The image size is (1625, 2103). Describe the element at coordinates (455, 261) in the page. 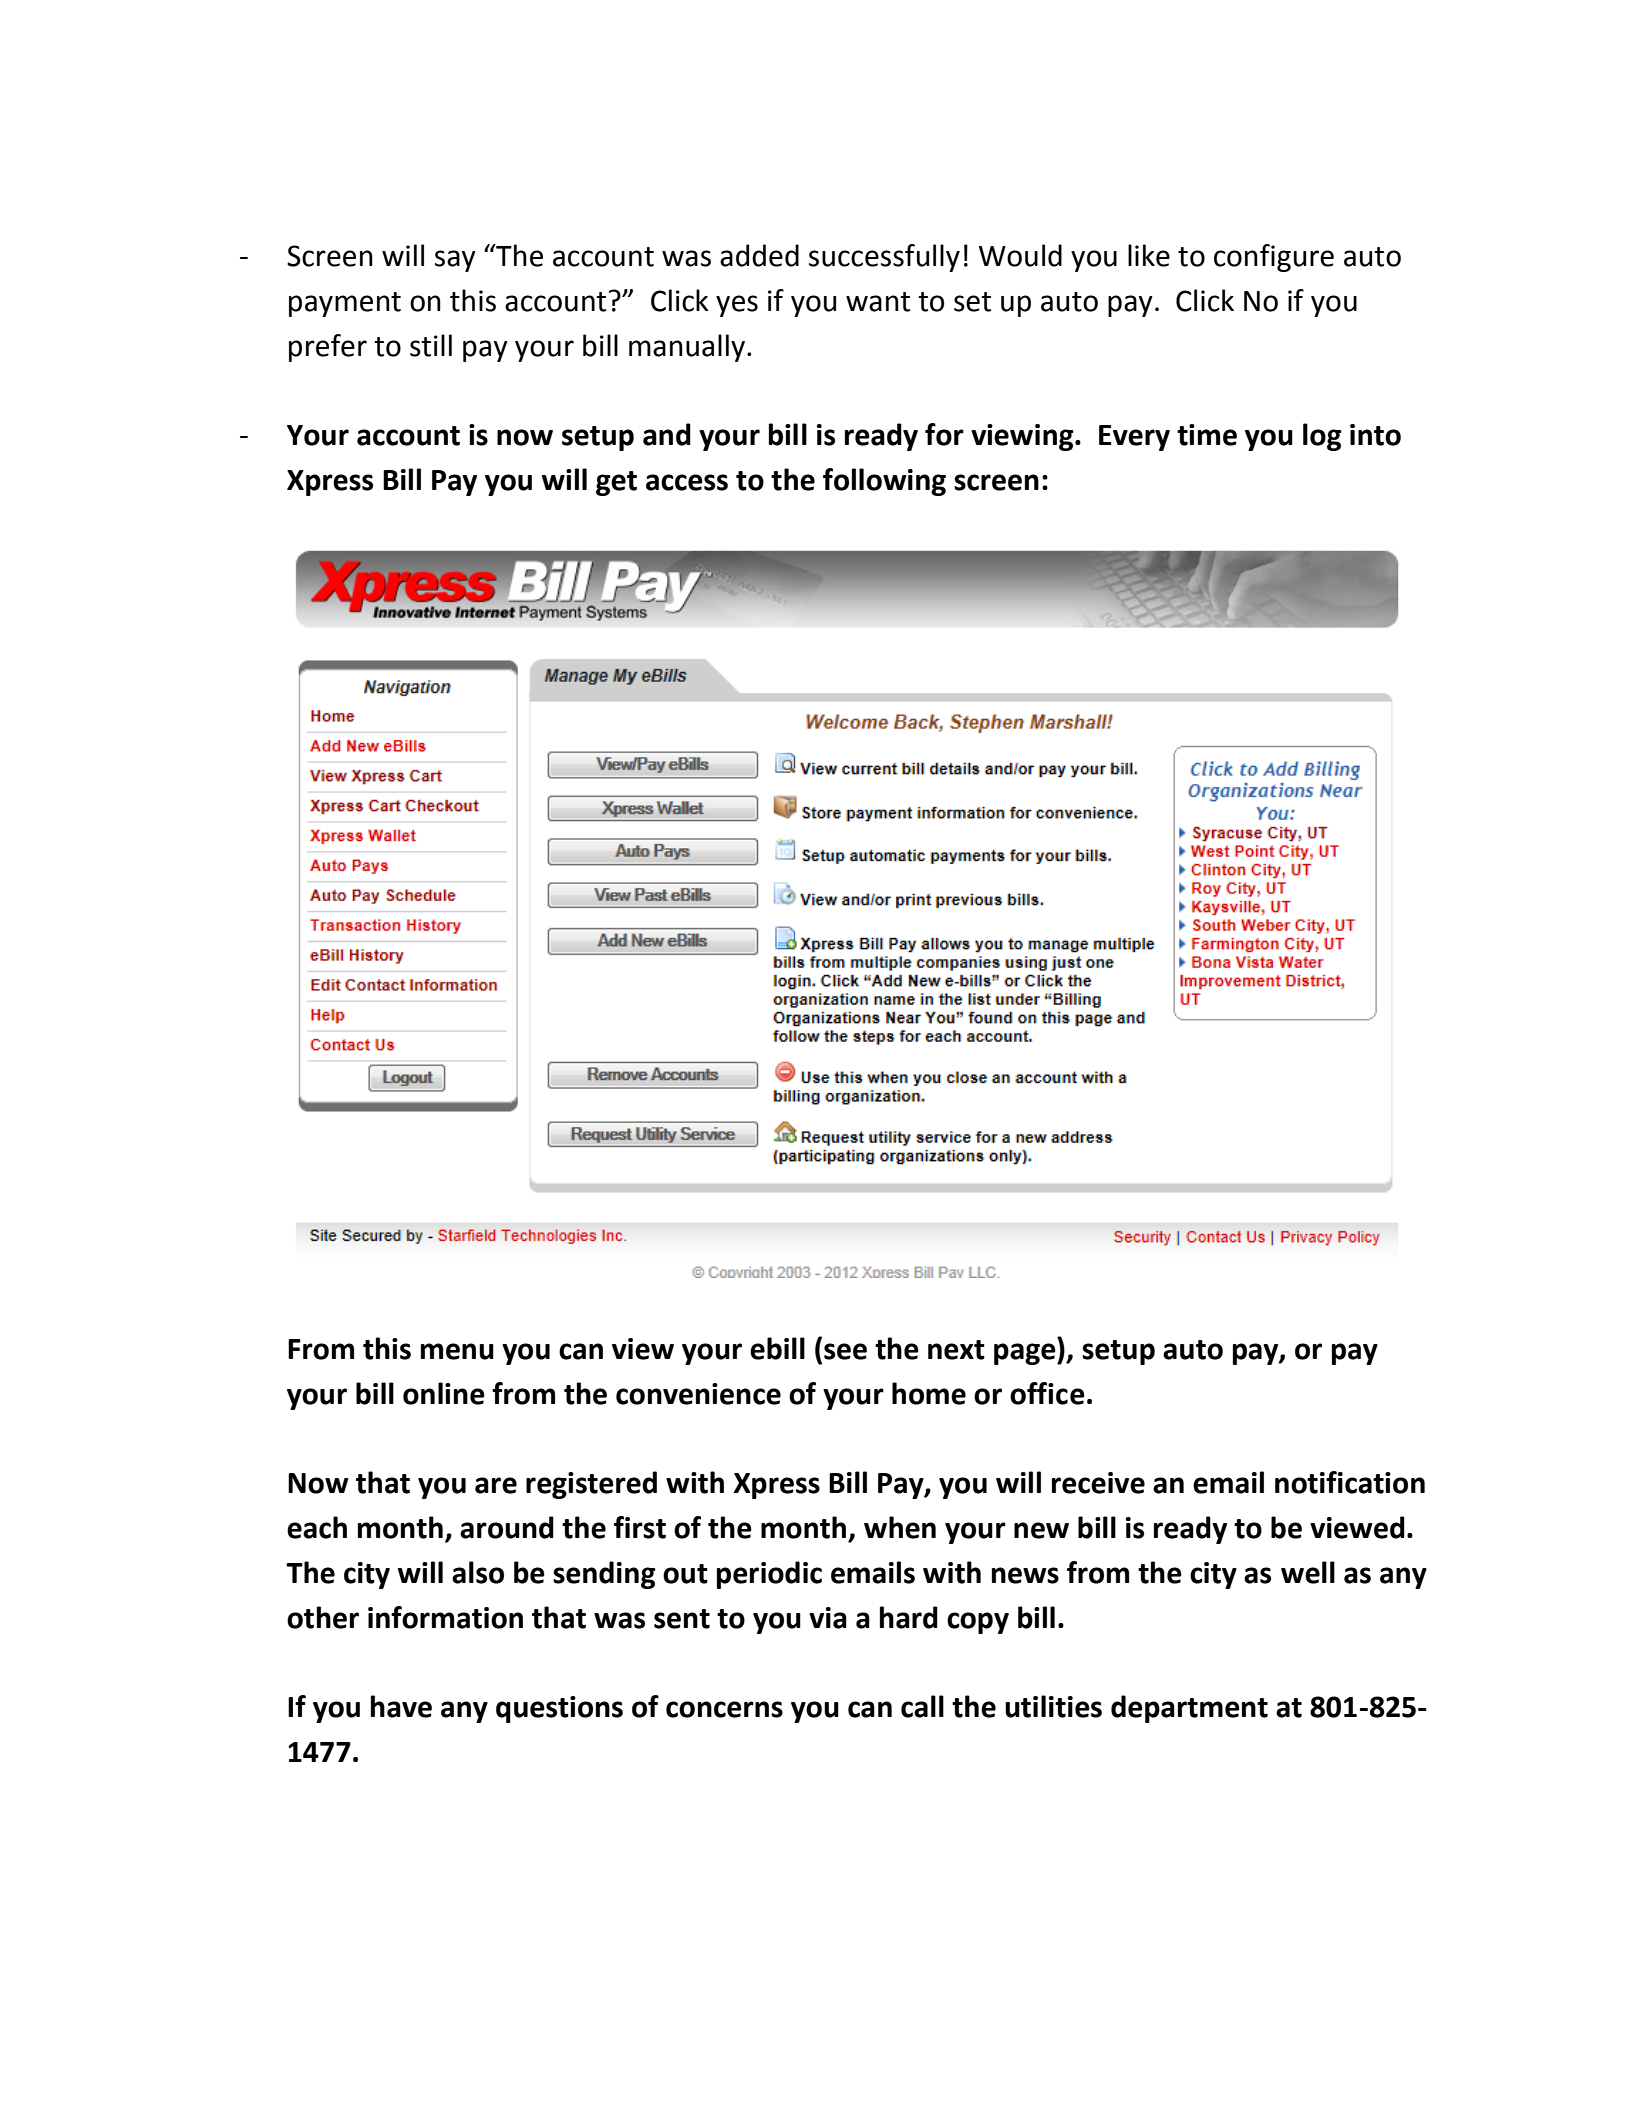

I see `say` at that location.
